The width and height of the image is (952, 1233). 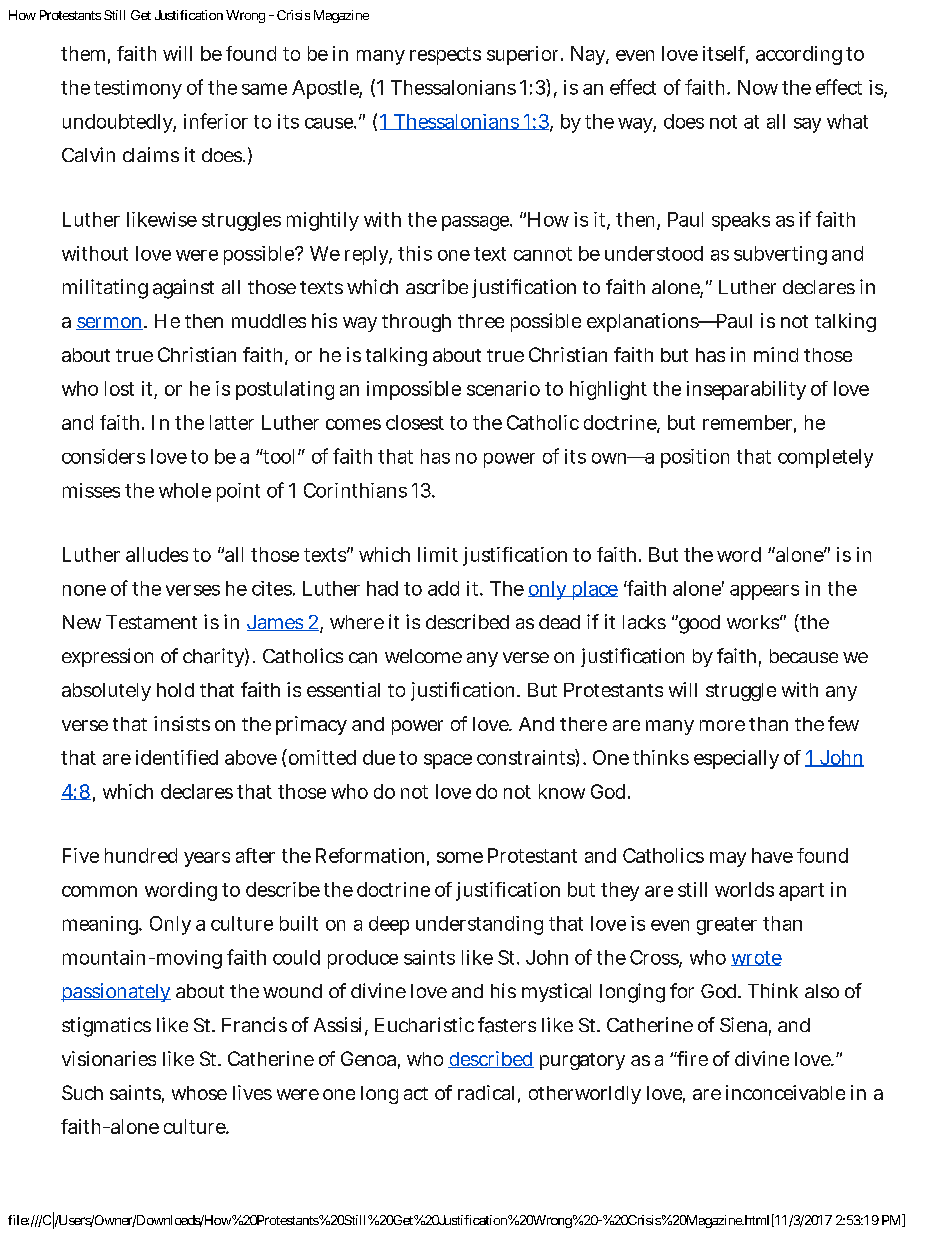 I want to click on itself, so click(x=725, y=54).
